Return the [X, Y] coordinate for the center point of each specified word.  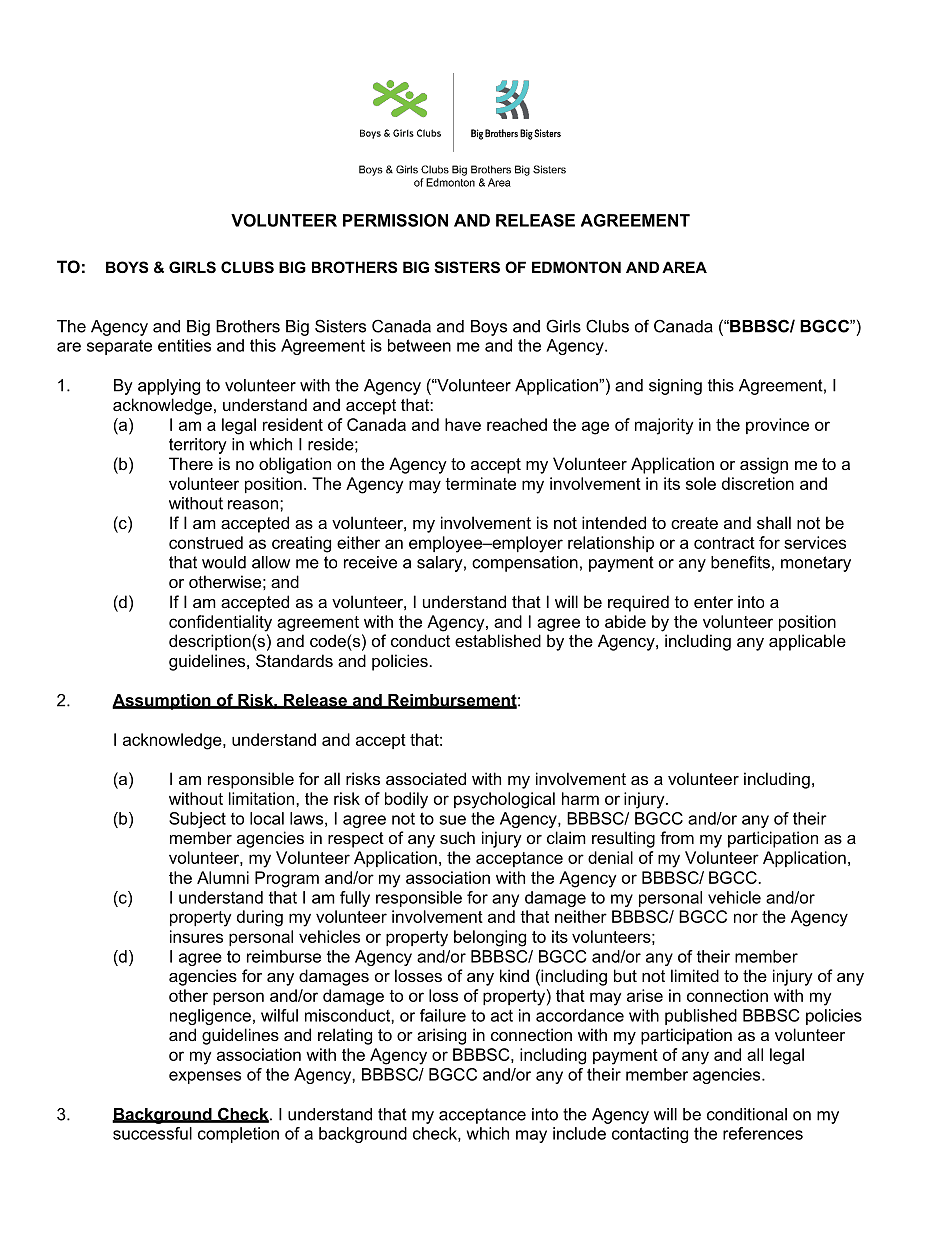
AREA [684, 267]
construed [206, 542]
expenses [205, 1077]
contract [724, 543]
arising [441, 1036]
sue [452, 820]
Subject [197, 820]
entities [184, 345]
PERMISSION [395, 220]
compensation [525, 564]
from [677, 837]
